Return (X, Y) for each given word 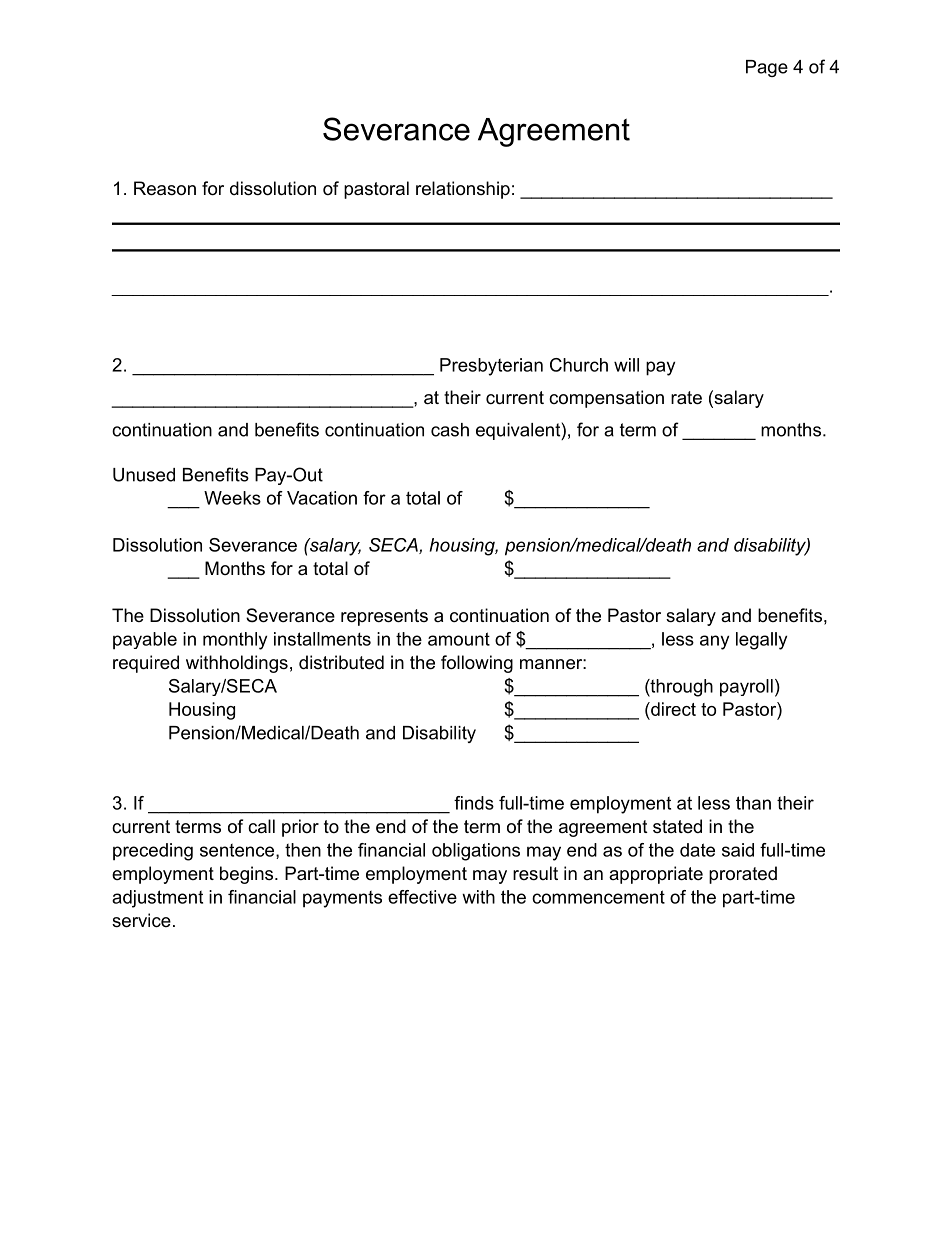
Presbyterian (491, 367)
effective (422, 897)
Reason (165, 188)
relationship (463, 190)
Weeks (232, 498)
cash (450, 430)
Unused (144, 475)
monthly (235, 641)
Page (767, 68)
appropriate (656, 875)
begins (248, 875)
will (626, 365)
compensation (606, 399)
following (477, 664)
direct (672, 709)
